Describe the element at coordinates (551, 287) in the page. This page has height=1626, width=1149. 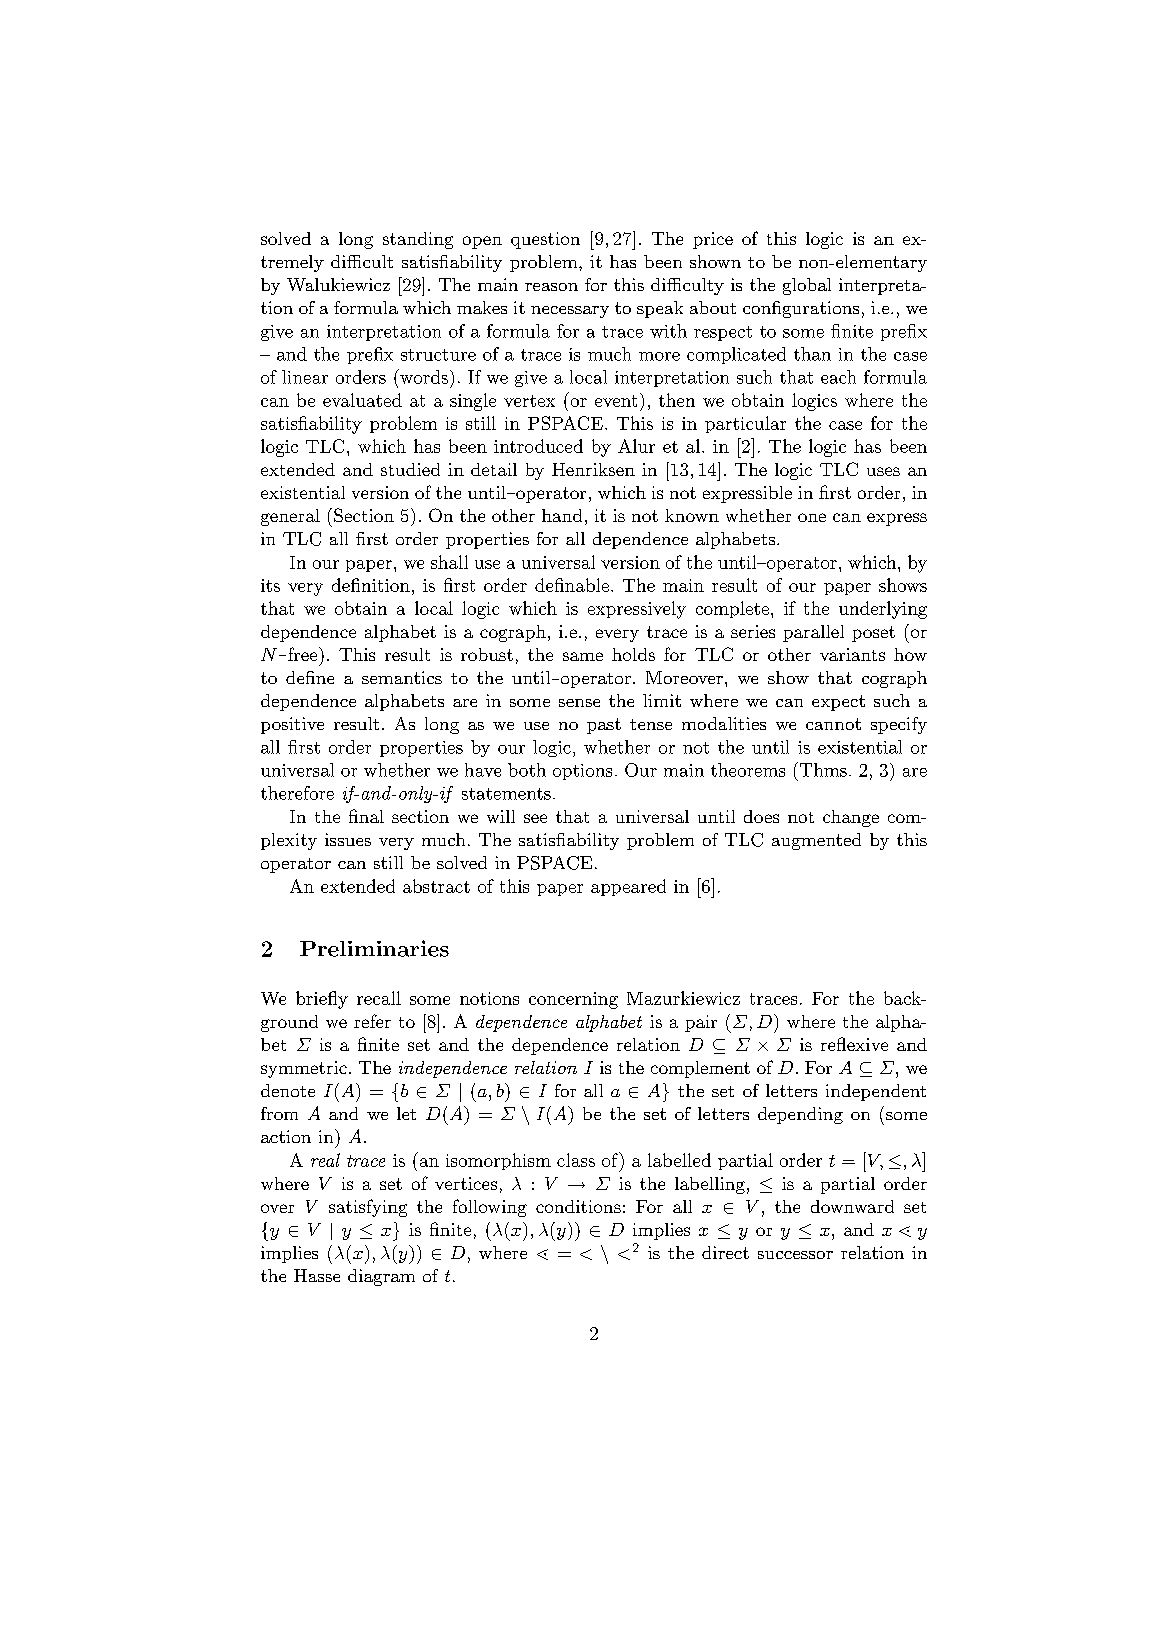
I see `reason` at that location.
